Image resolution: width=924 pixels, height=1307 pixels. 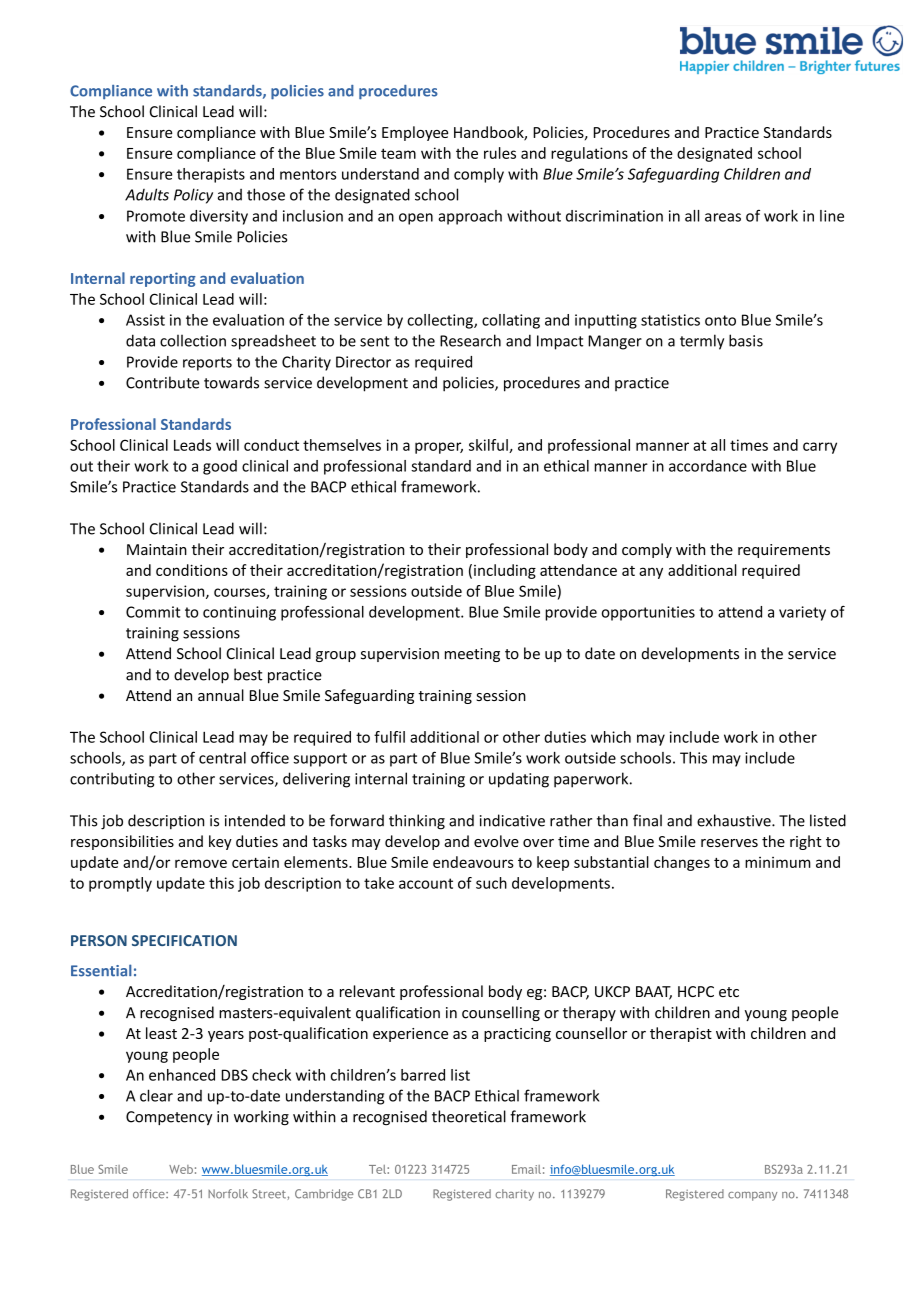 What do you see at coordinates (193, 196) in the screenshot?
I see `Policy` at bounding box center [193, 196].
